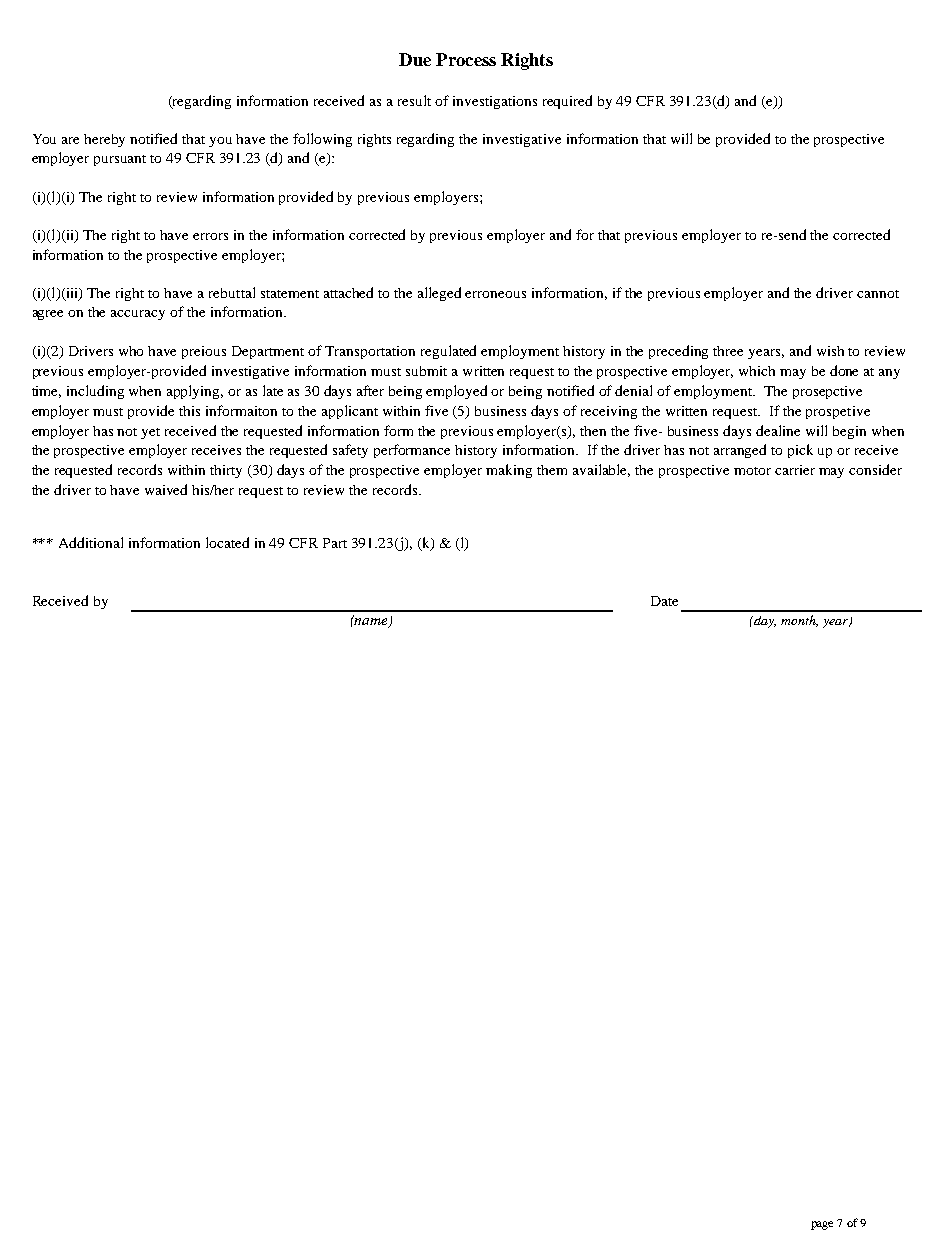 The image size is (952, 1233). I want to click on name, so click(371, 622).
